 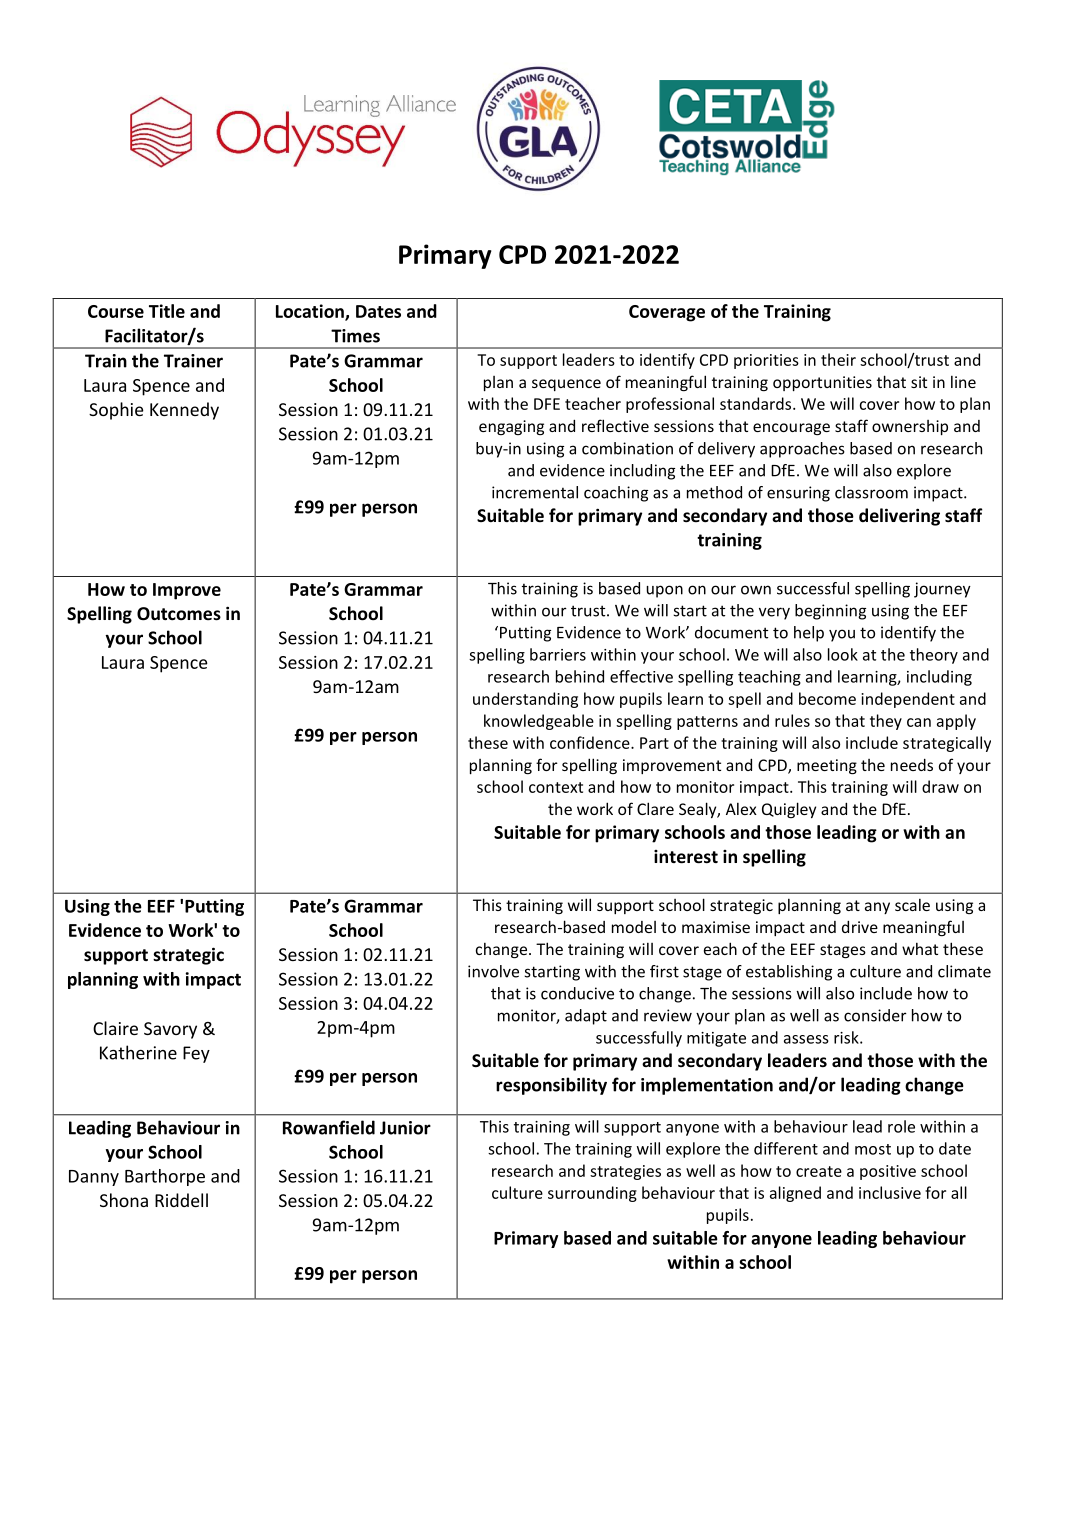 What do you see at coordinates (912, 904) in the document?
I see `scale` at bounding box center [912, 904].
